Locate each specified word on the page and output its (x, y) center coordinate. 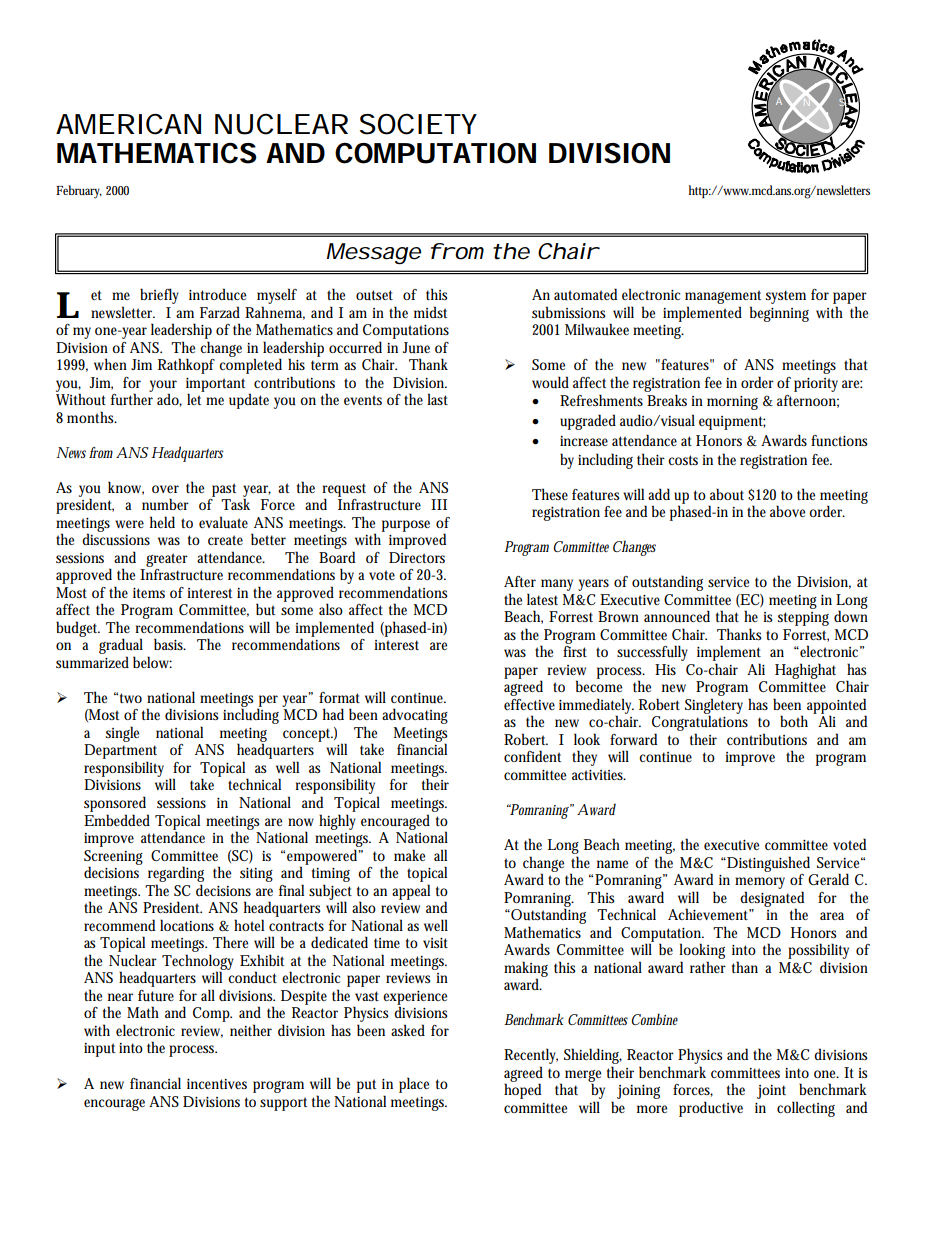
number (165, 504)
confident (532, 756)
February (79, 192)
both (794, 721)
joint (771, 1092)
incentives (217, 1084)
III (439, 504)
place (414, 1085)
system (786, 297)
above (787, 511)
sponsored (115, 804)
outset (374, 295)
